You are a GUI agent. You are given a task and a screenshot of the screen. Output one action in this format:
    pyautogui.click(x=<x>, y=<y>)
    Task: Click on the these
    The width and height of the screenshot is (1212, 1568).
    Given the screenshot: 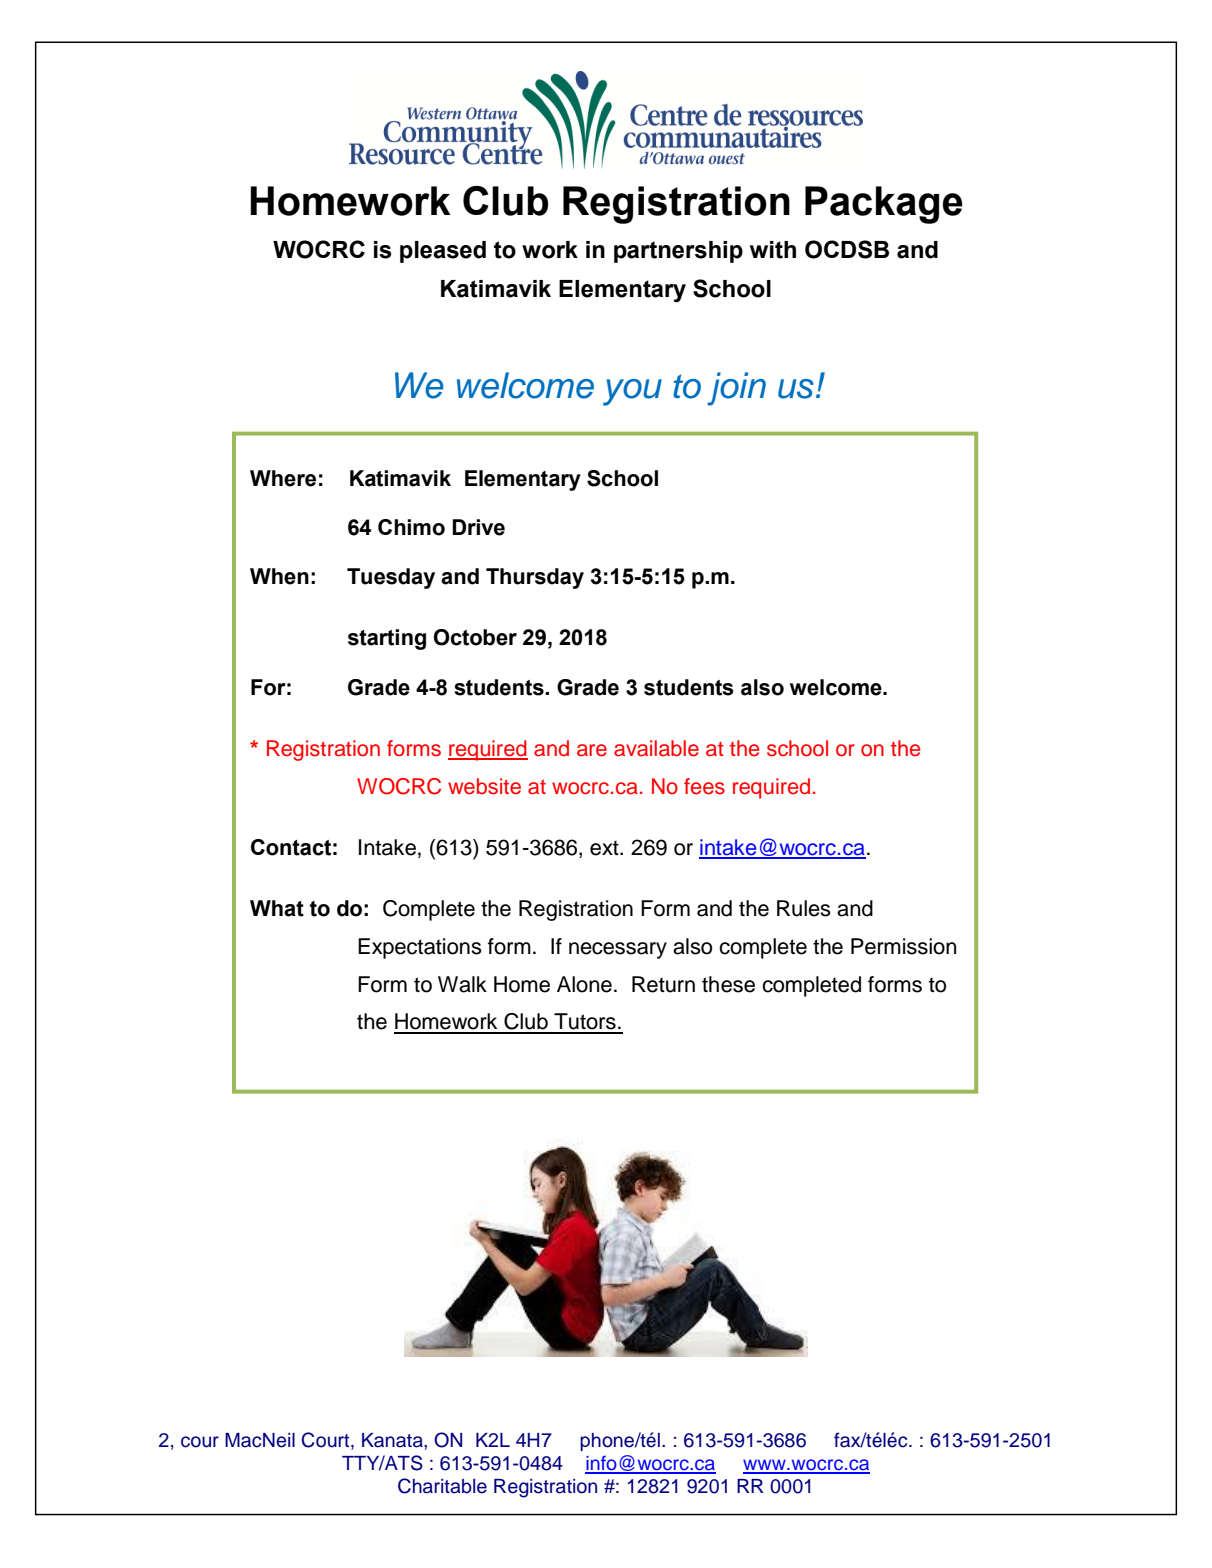 What is the action you would take?
    pyautogui.click(x=728, y=984)
